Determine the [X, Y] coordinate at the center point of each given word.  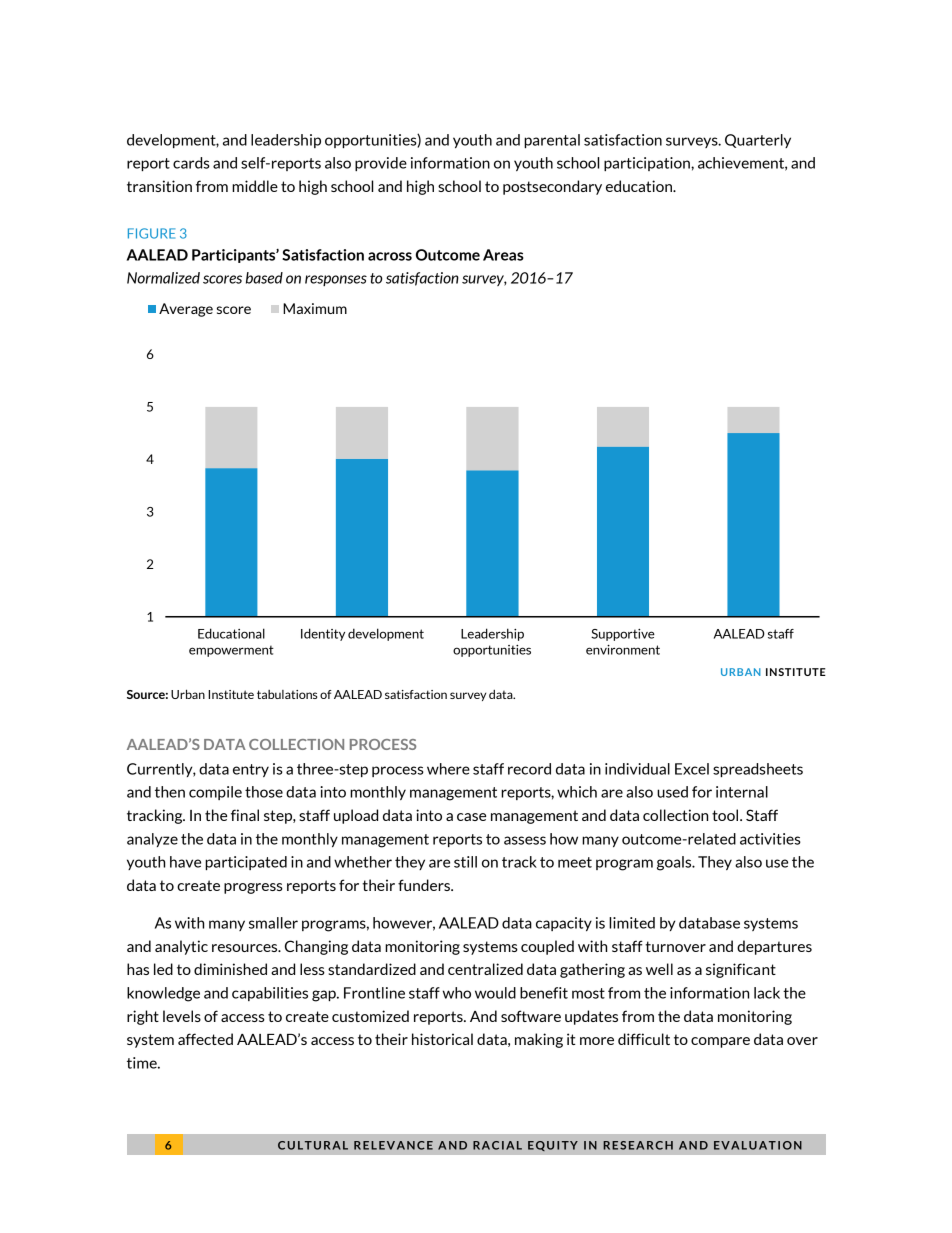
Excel [692, 769]
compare [720, 1042]
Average [186, 310]
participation [648, 164]
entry [251, 770]
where [448, 769]
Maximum [315, 308]
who [457, 993]
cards [191, 163]
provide [381, 164]
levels [182, 1016]
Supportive [623, 635]
